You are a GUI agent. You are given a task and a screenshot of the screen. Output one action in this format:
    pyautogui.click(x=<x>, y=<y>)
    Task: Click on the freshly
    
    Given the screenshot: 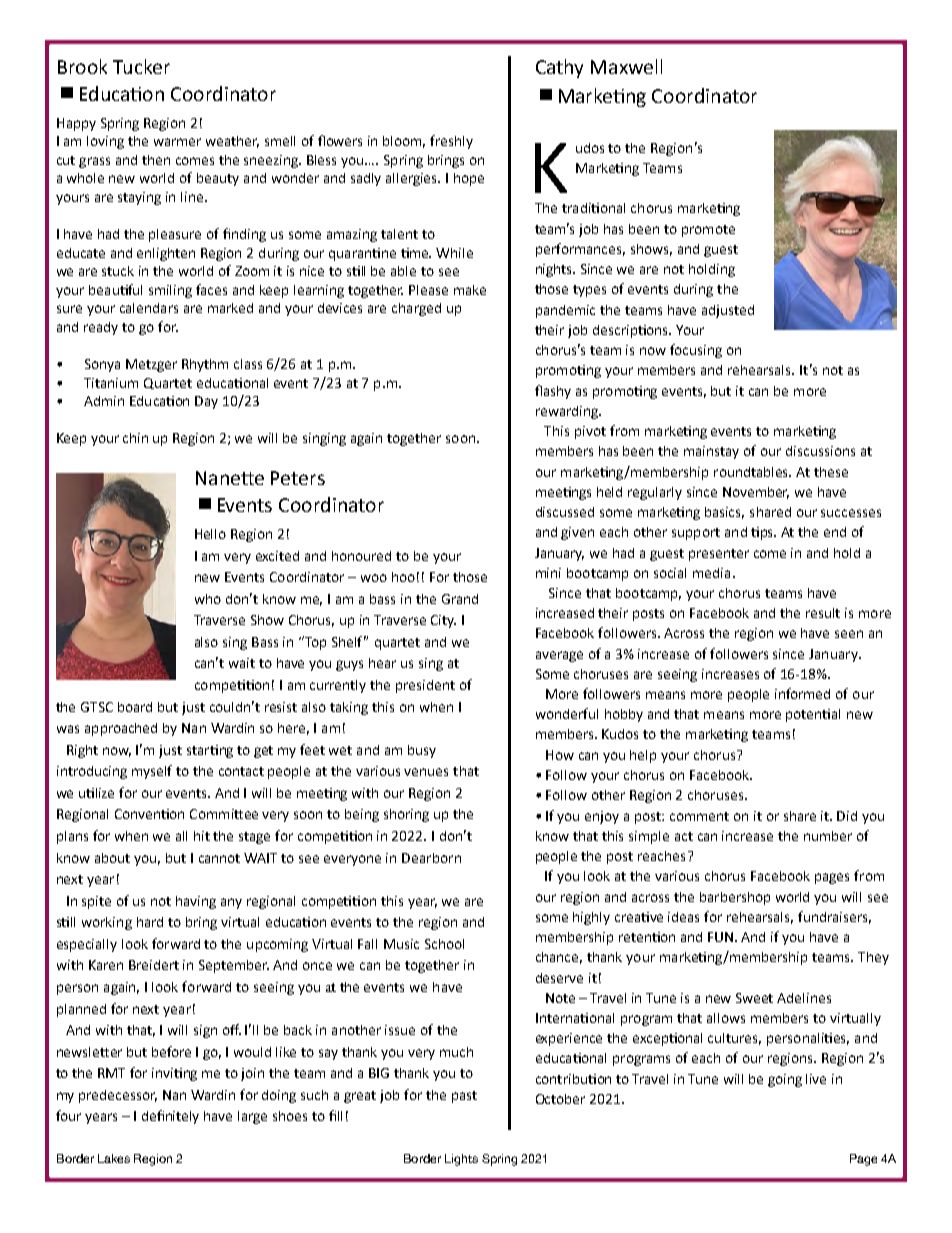 What is the action you would take?
    pyautogui.click(x=451, y=142)
